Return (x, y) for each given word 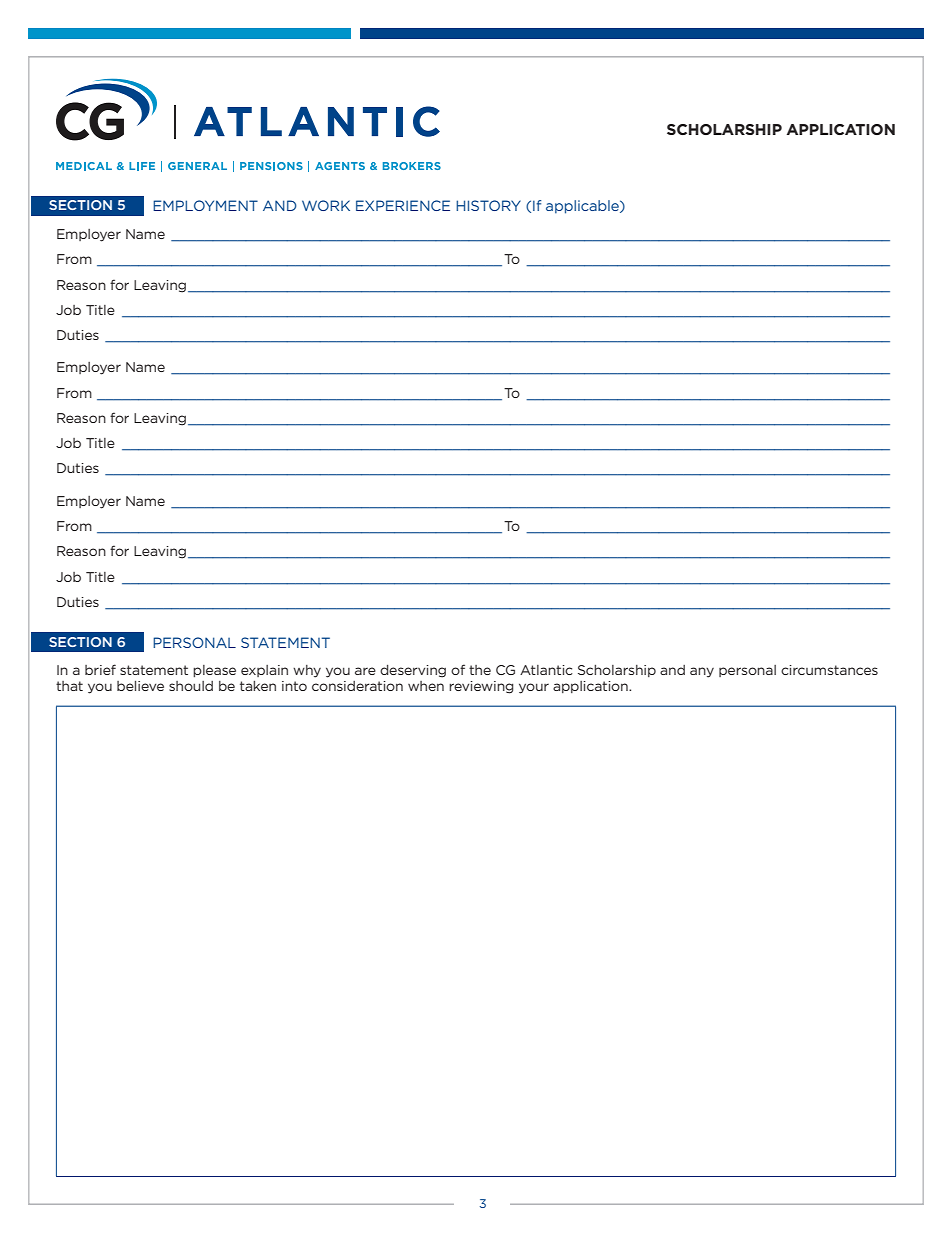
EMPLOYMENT (205, 205)
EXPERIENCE (403, 205)
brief (100, 669)
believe (140, 686)
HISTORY (488, 205)
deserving (413, 671)
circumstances (829, 670)
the (480, 670)
